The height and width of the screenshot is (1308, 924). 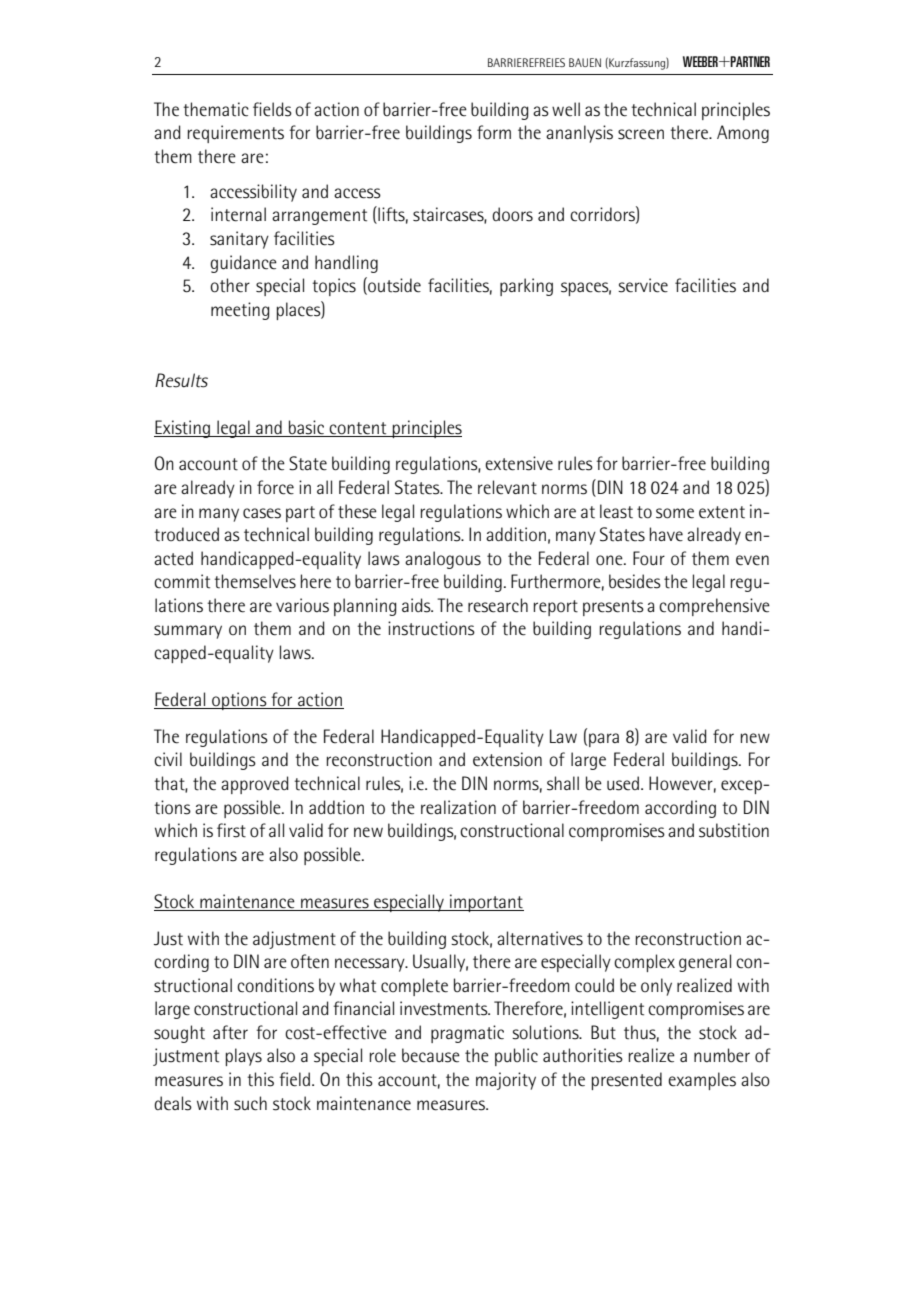 I want to click on such, so click(x=250, y=1103).
